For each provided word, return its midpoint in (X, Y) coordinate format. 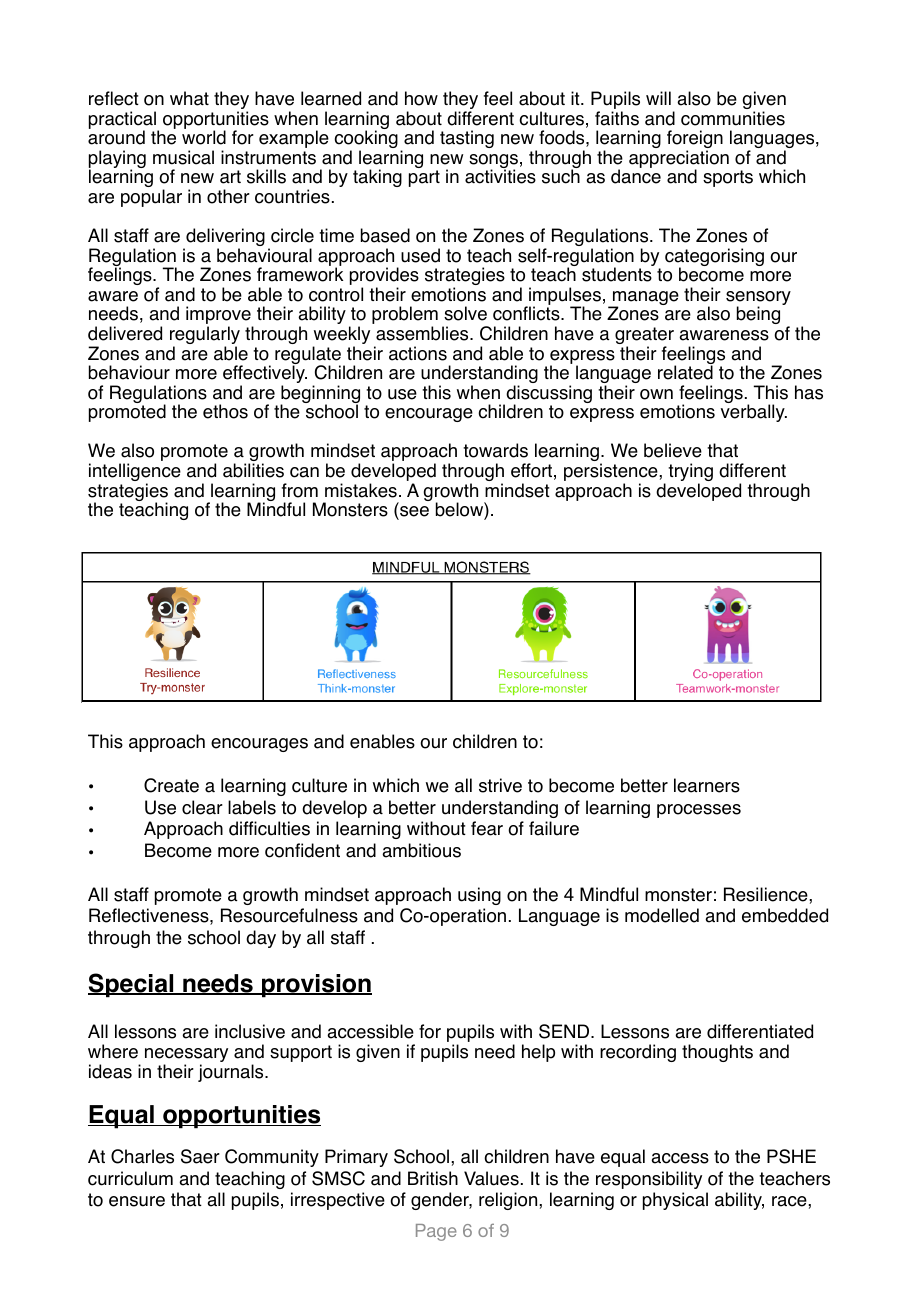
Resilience (767, 894)
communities (733, 118)
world (204, 137)
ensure (137, 1201)
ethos (225, 411)
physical (675, 1201)
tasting (467, 139)
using (479, 896)
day (261, 939)
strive (500, 785)
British (433, 1178)
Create (171, 785)
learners (707, 785)
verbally (754, 413)
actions (418, 353)
